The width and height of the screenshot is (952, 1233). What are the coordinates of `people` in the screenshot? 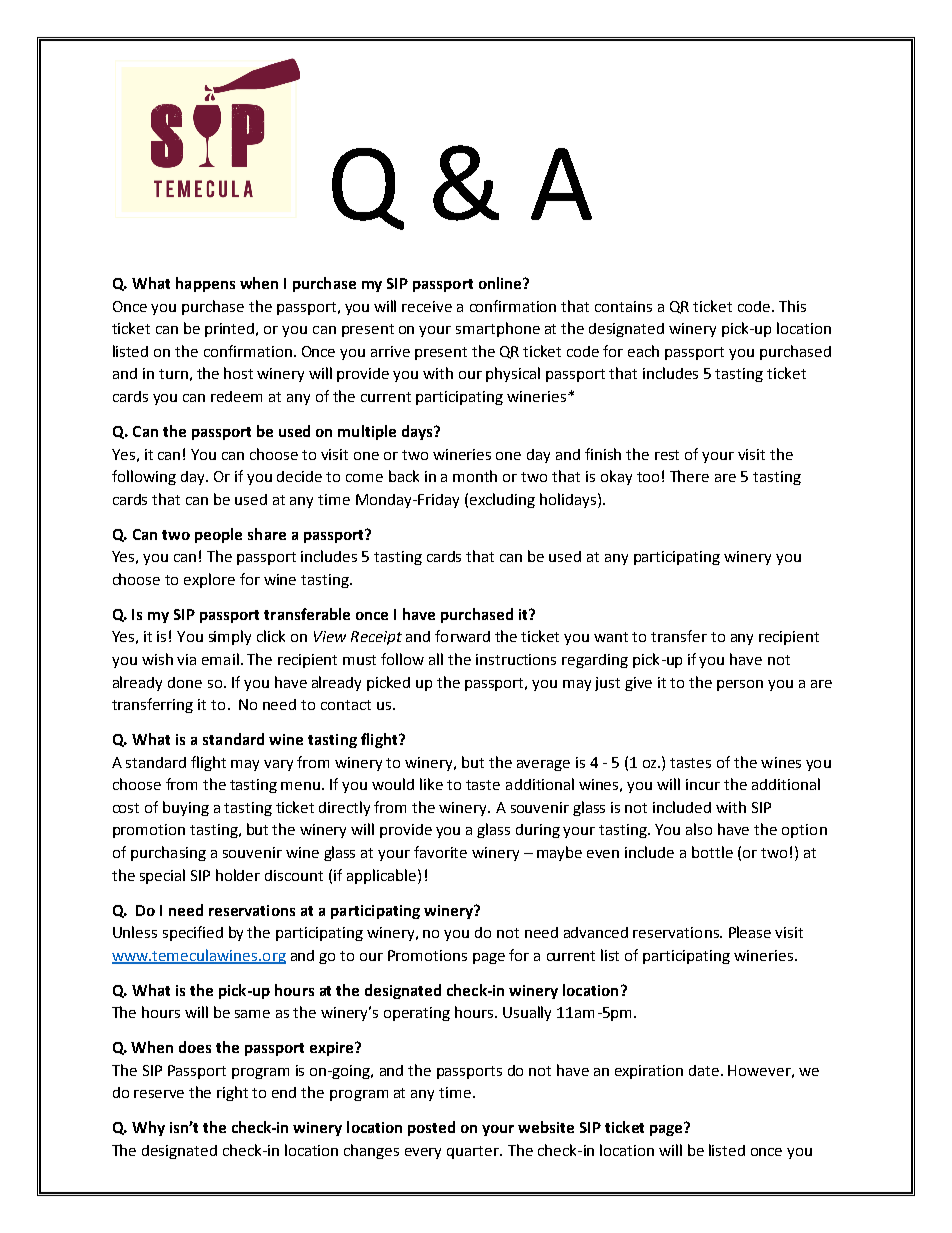 It's located at (218, 535).
